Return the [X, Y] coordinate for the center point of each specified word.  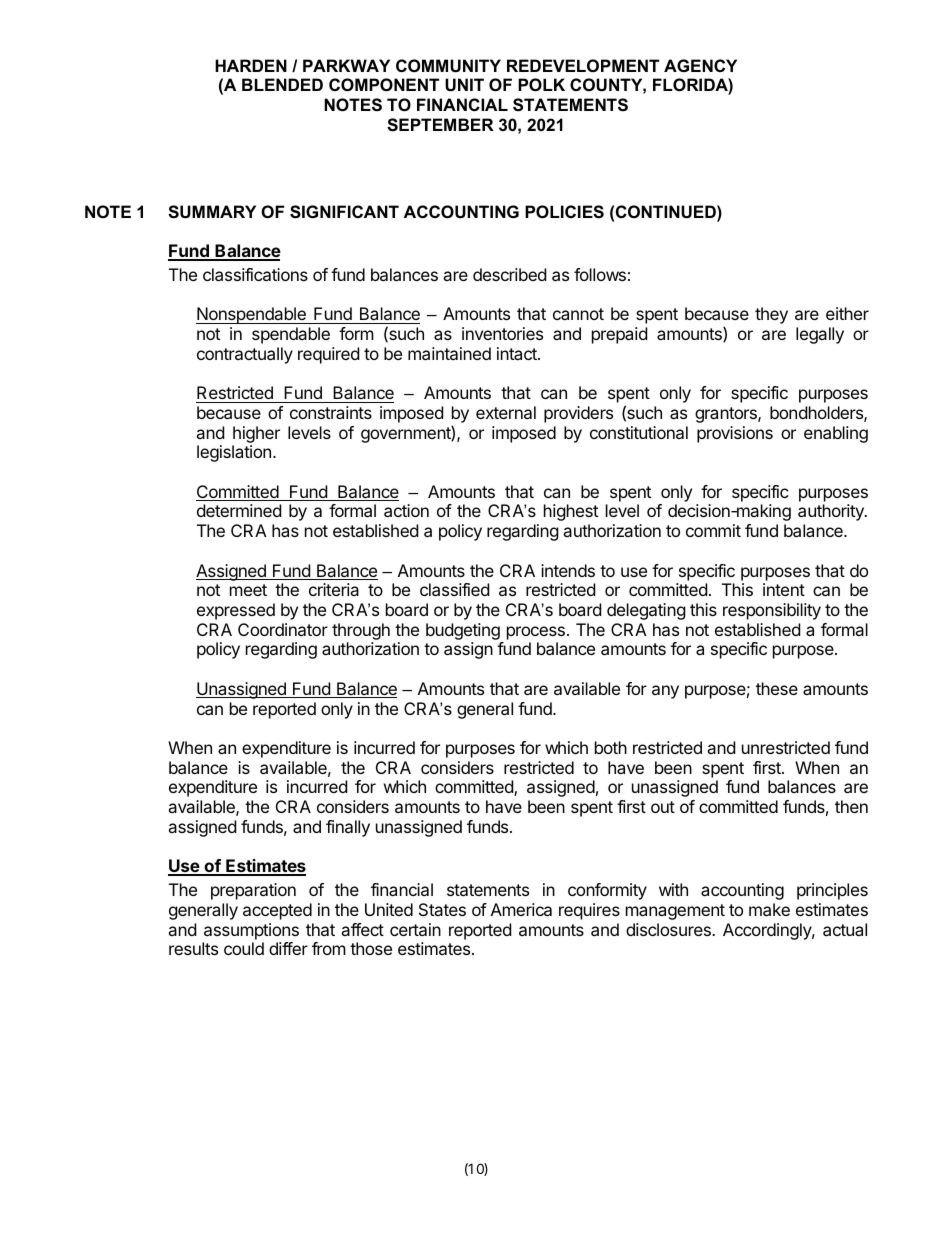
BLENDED [282, 84]
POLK [541, 84]
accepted [277, 911]
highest [571, 512]
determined [239, 510]
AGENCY [700, 65]
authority [832, 512]
